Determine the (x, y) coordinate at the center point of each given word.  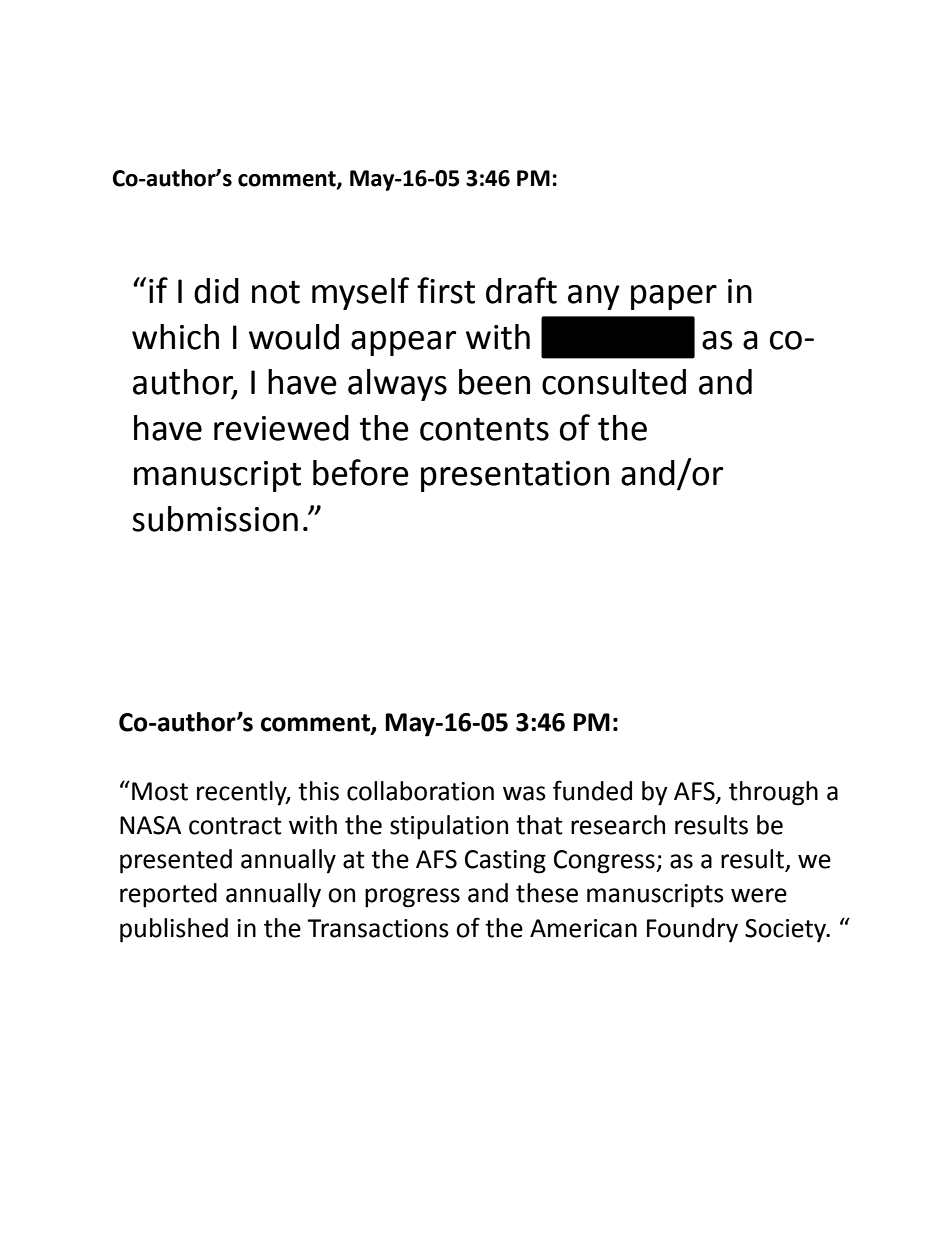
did (216, 291)
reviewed (281, 428)
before (361, 472)
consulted (614, 382)
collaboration (420, 791)
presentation (515, 476)
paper (674, 297)
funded (592, 790)
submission (215, 519)
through (773, 793)
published (174, 930)
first (446, 290)
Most (160, 791)
